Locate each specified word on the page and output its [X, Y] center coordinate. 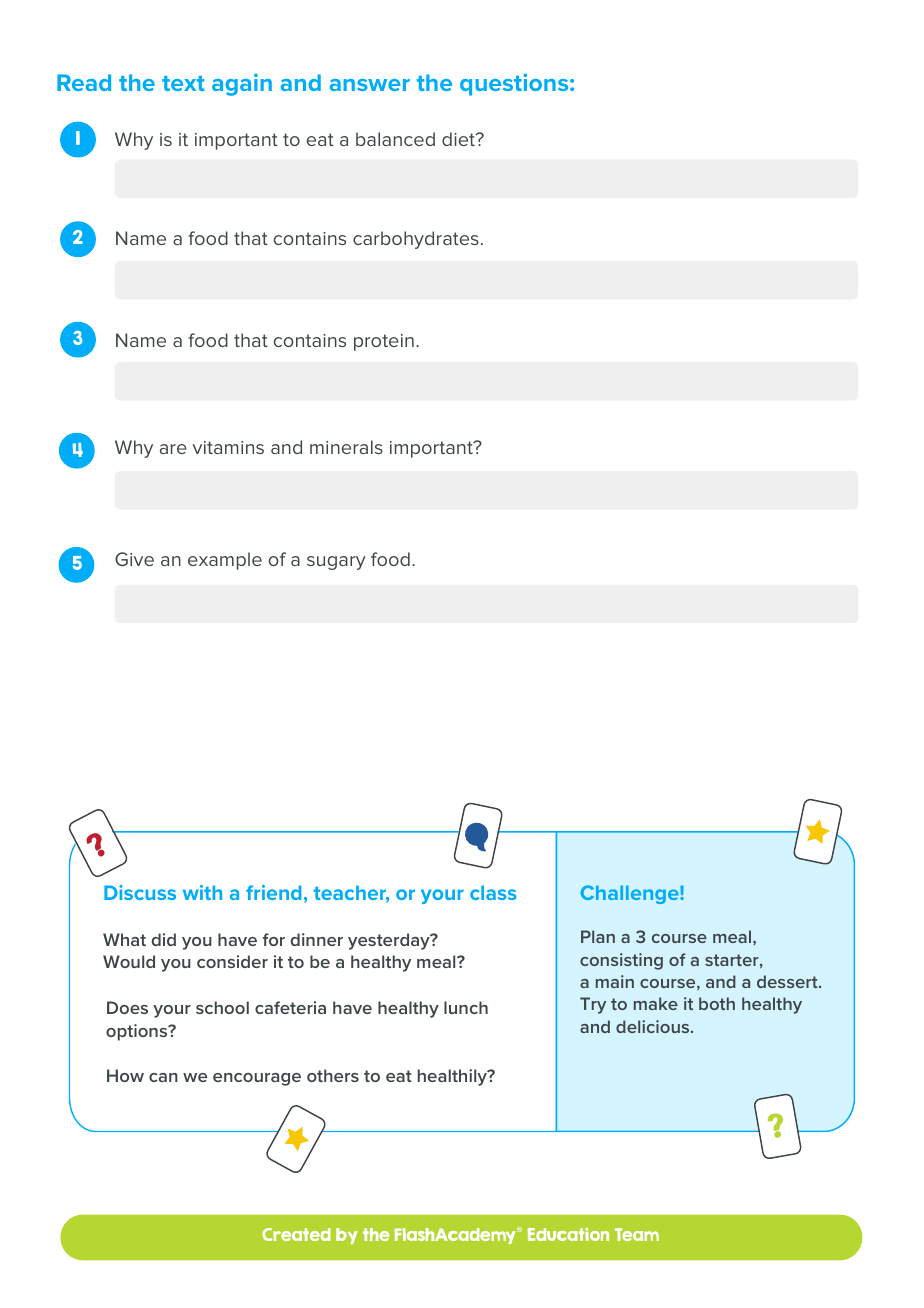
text [183, 83]
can [163, 1077]
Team [637, 1234]
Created [296, 1234]
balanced [395, 139]
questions [515, 84]
